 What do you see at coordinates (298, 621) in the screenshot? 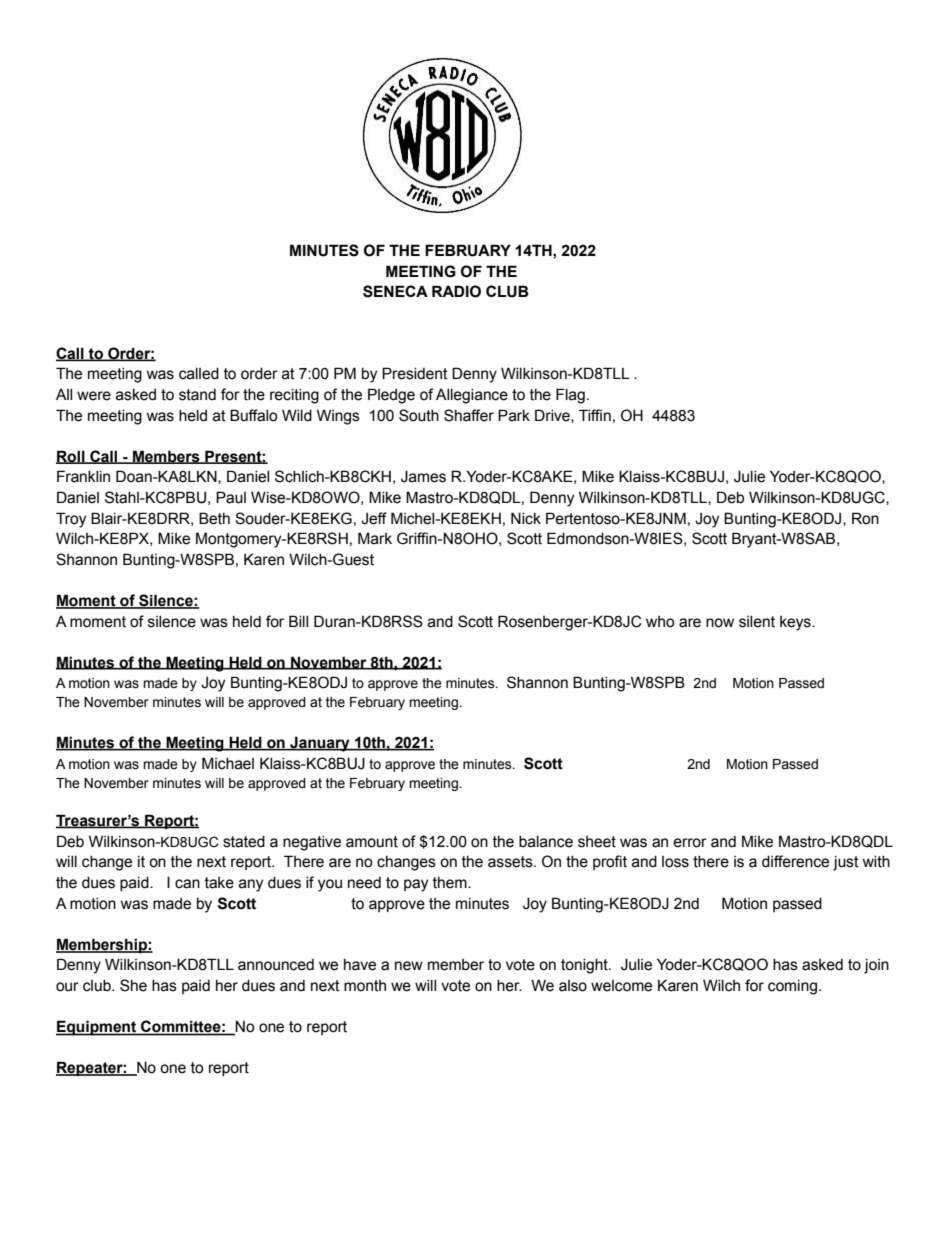
I see `Bill` at bounding box center [298, 621].
